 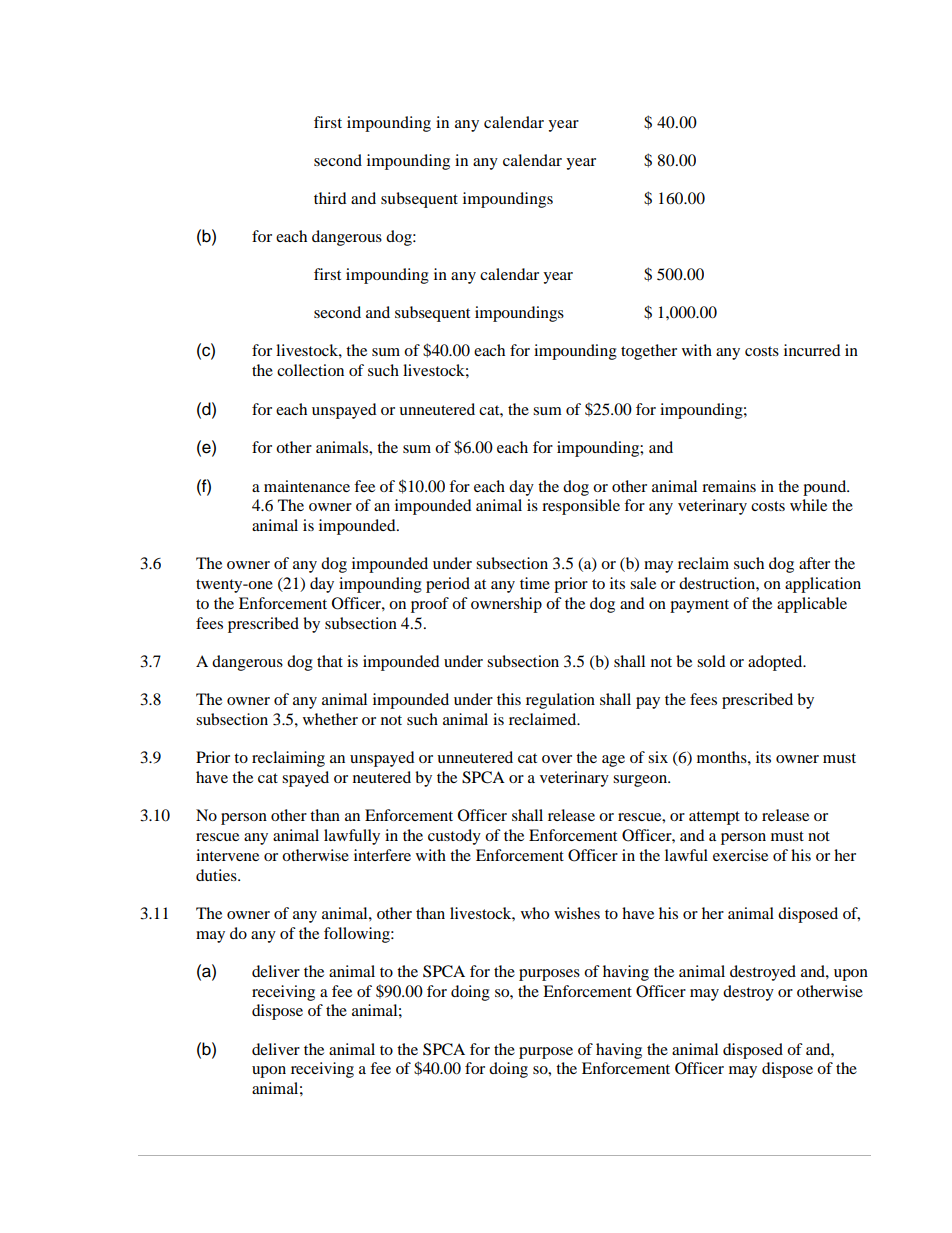 What do you see at coordinates (776, 663) in the screenshot?
I see `adopted` at bounding box center [776, 663].
